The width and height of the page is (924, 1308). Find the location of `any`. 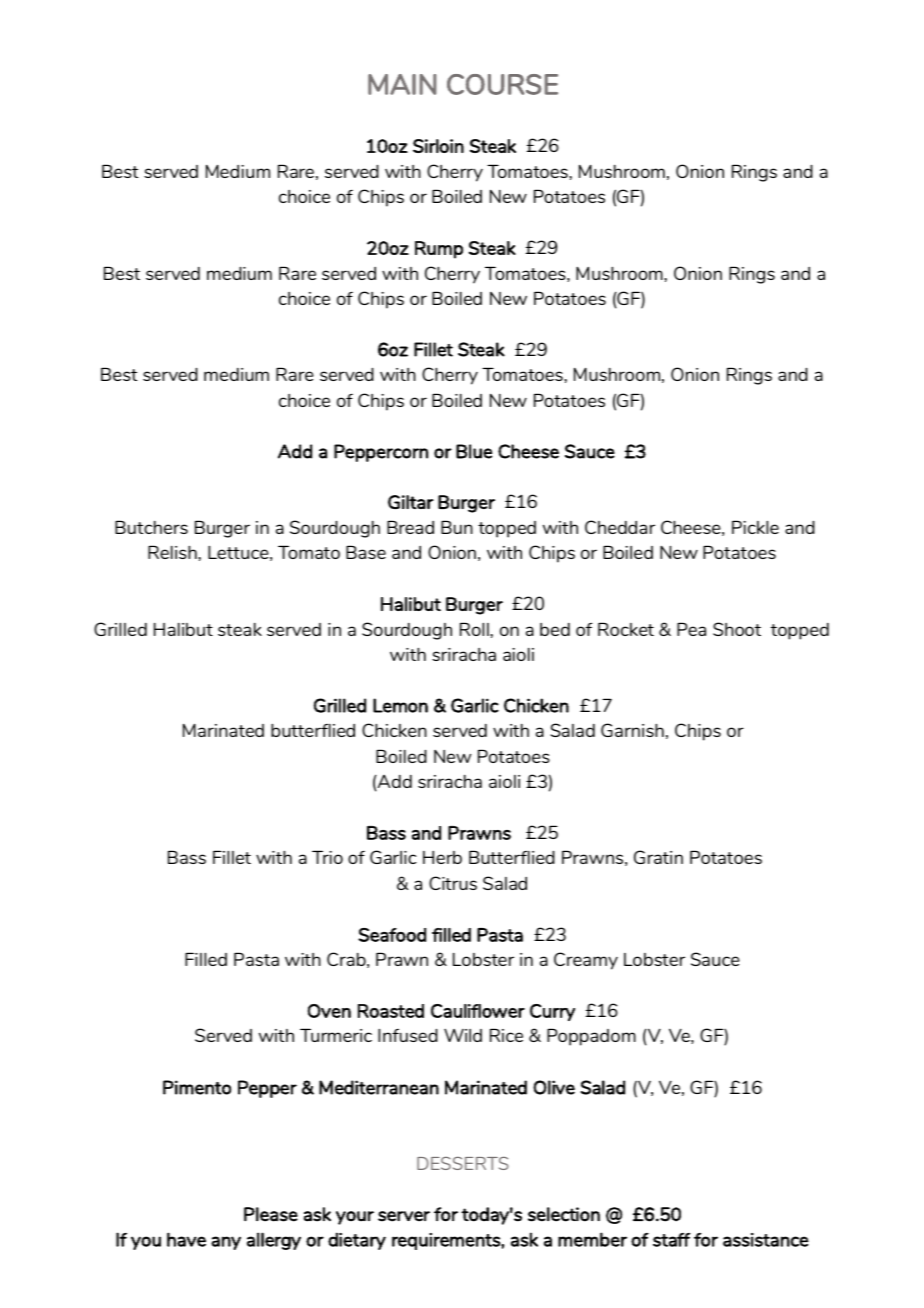

any is located at coordinates (226, 1243).
